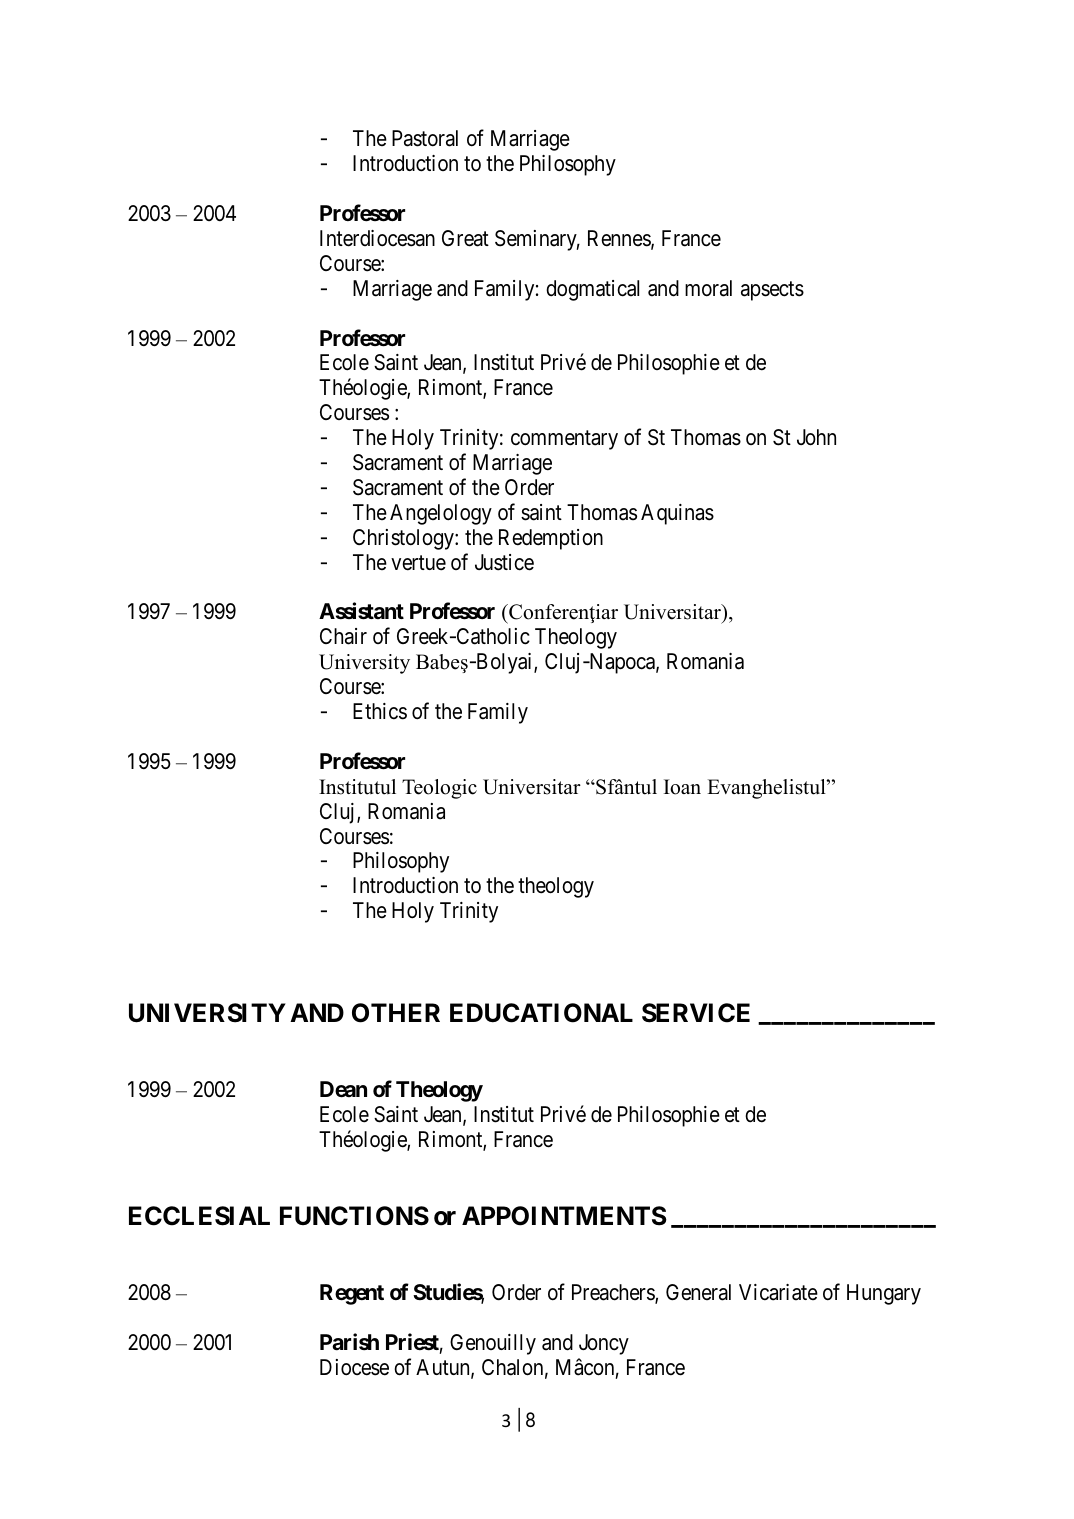 The image size is (1074, 1519). Describe the element at coordinates (425, 138) in the screenshot. I see `Pastoral` at that location.
